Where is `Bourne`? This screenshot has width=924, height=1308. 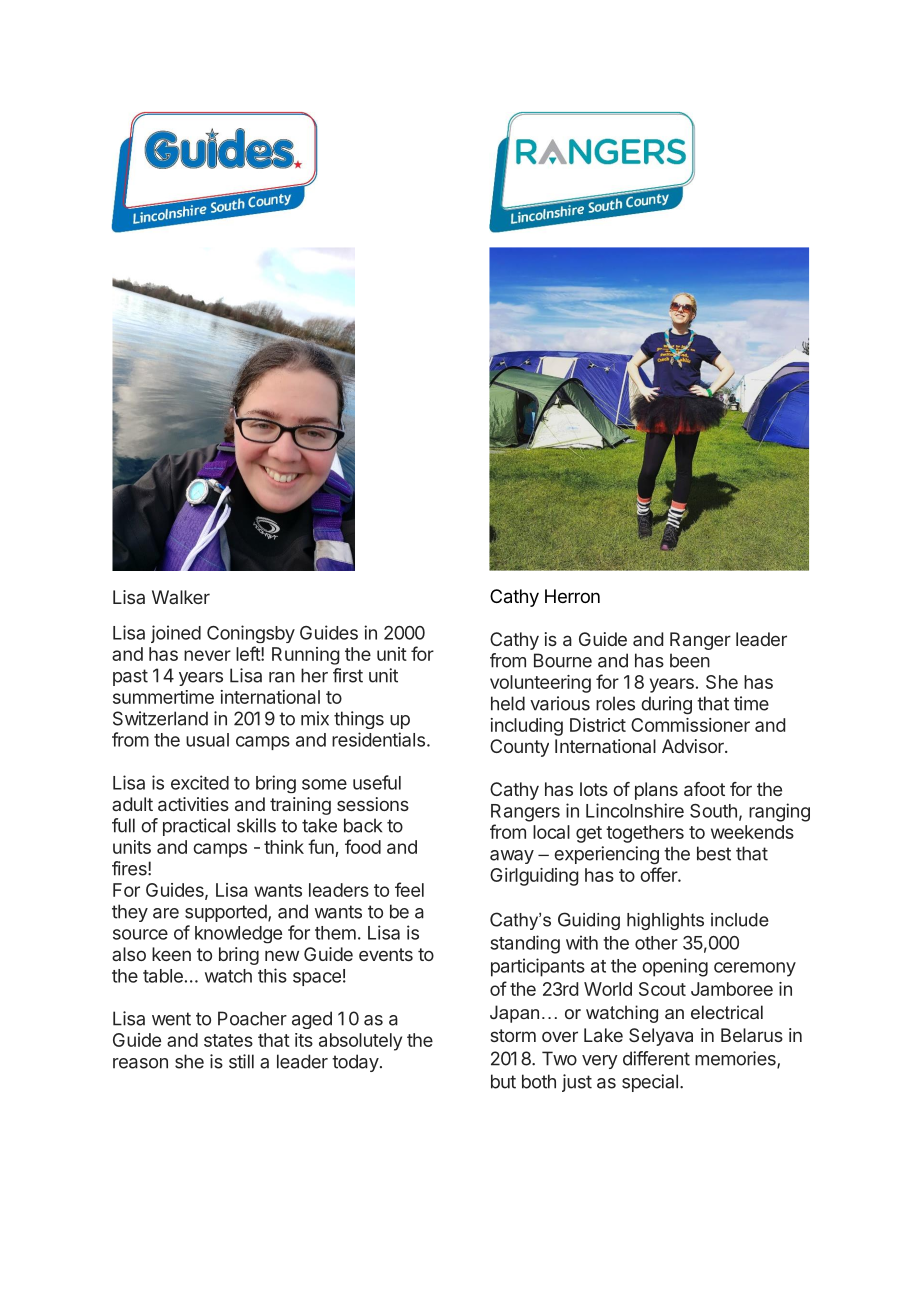
Bourne is located at coordinates (563, 660).
